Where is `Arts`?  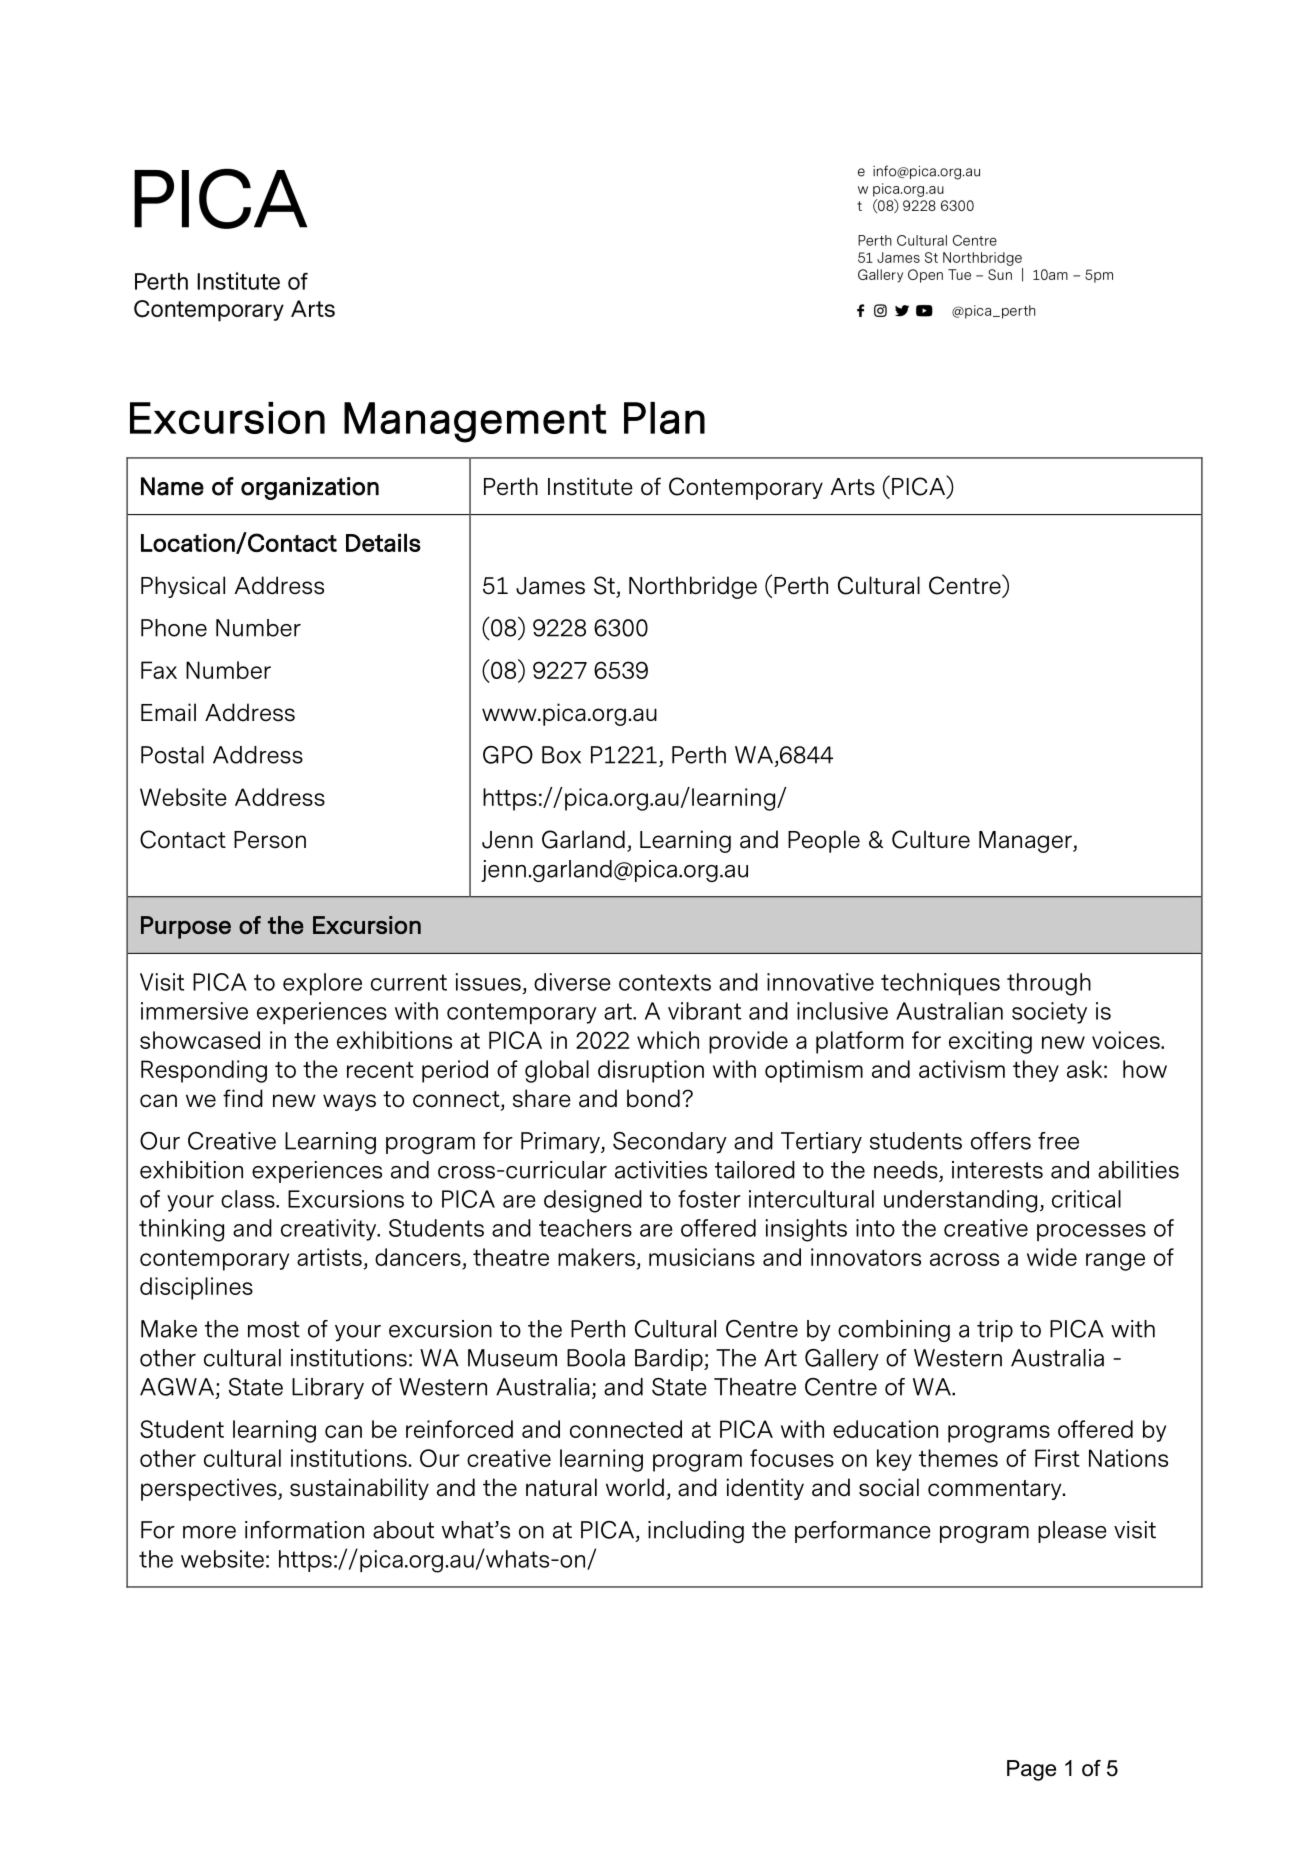 Arts is located at coordinates (853, 487).
